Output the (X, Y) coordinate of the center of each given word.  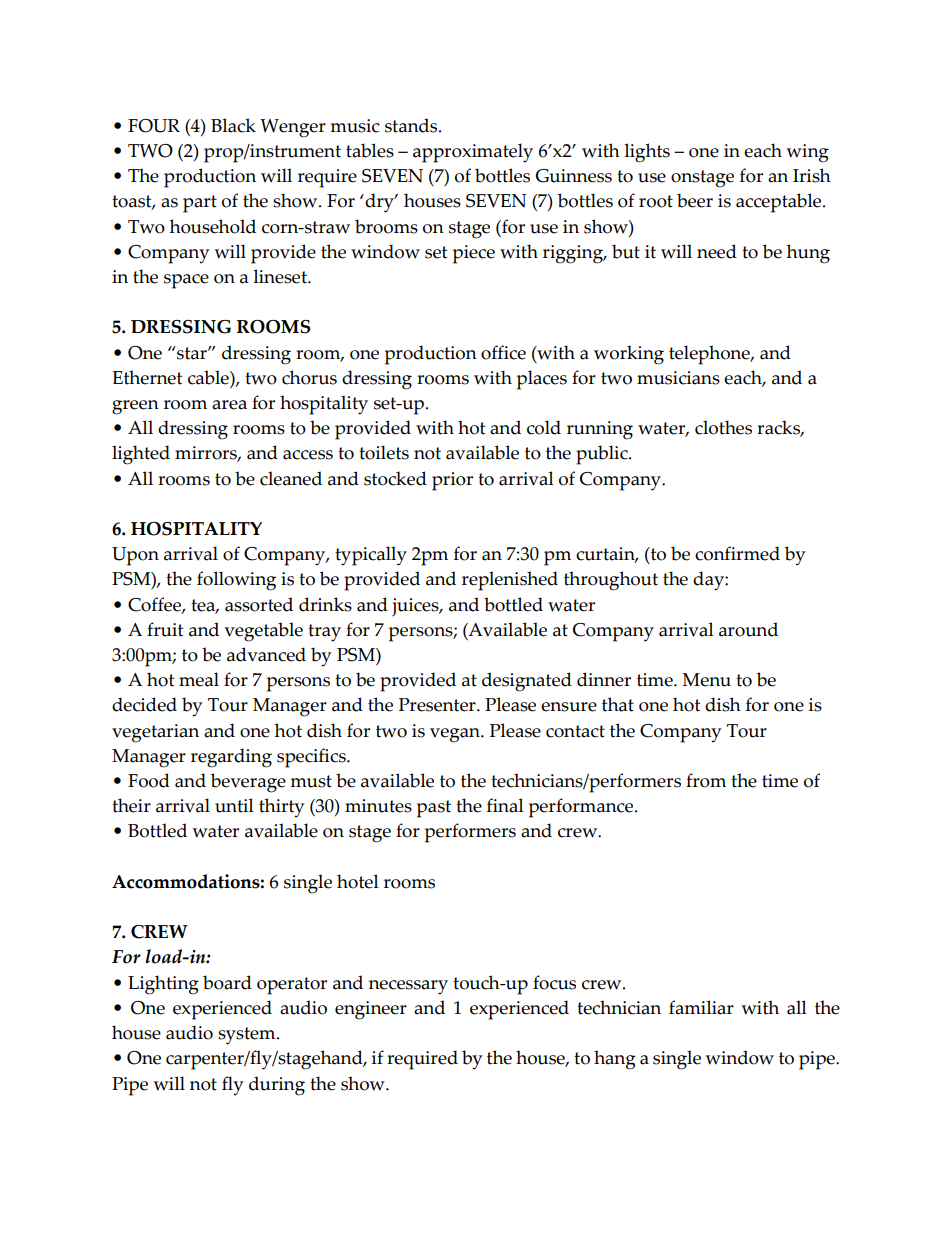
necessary (408, 987)
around (748, 629)
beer (695, 200)
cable (209, 377)
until (234, 805)
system (248, 1036)
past (434, 809)
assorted (259, 604)
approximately (473, 153)
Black (233, 125)
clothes (723, 427)
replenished (510, 581)
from (706, 780)
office (503, 352)
